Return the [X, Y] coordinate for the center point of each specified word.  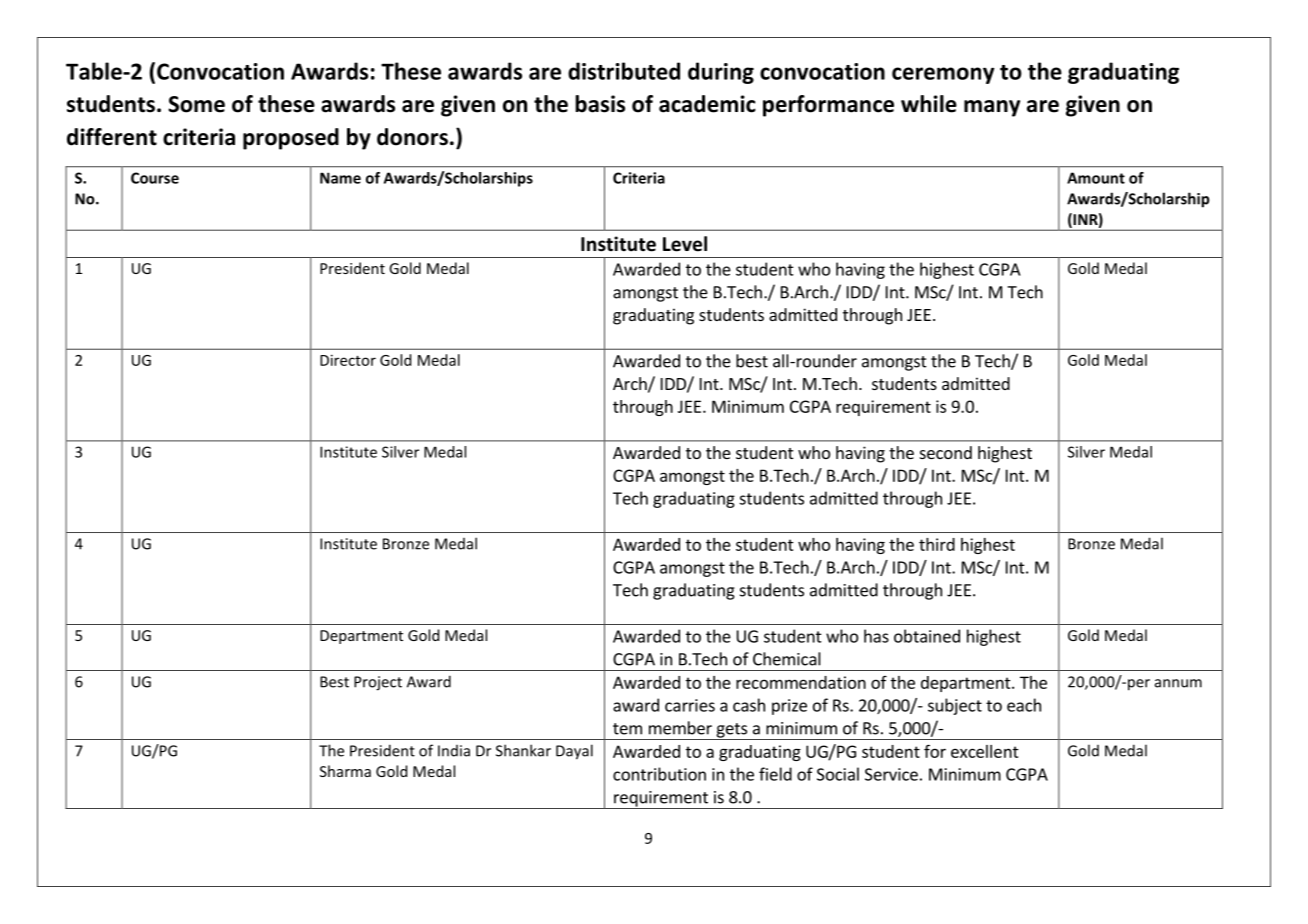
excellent [985, 751]
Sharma [345, 771]
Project [378, 683]
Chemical [787, 659]
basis [600, 104]
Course [155, 178]
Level [685, 244]
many [992, 108]
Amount [1096, 178]
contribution [659, 774]
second [946, 452]
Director [348, 360]
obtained [927, 636]
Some [196, 104]
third [937, 544]
